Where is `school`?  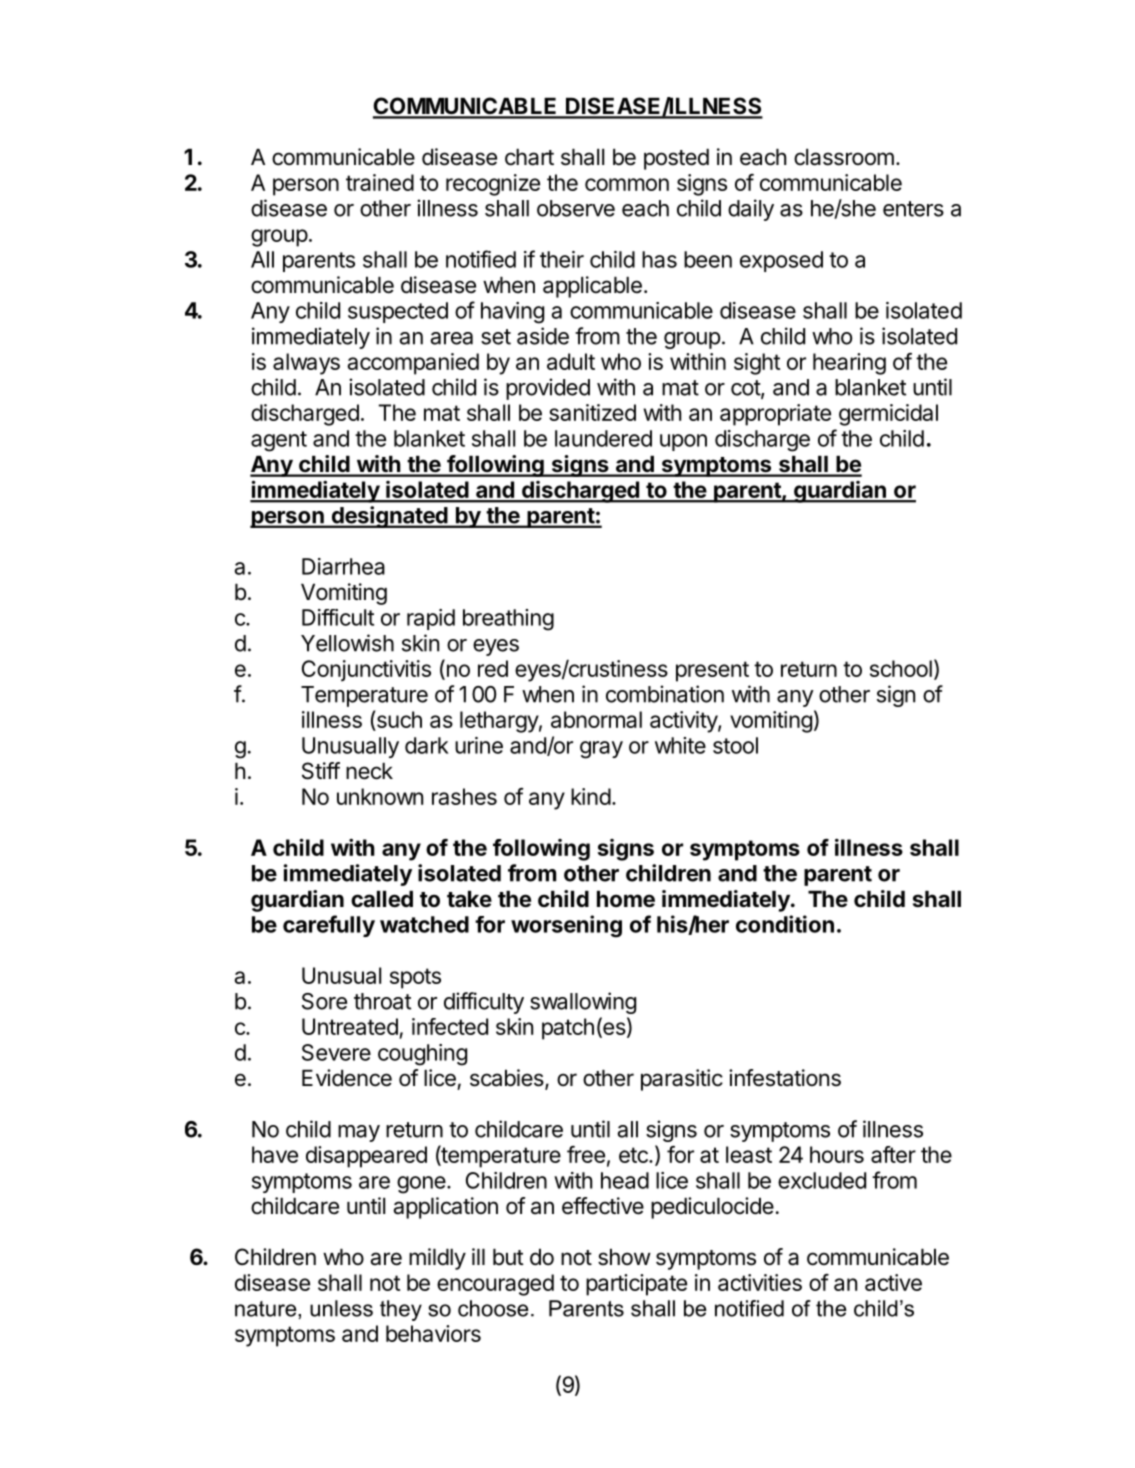 school is located at coordinates (901, 668).
